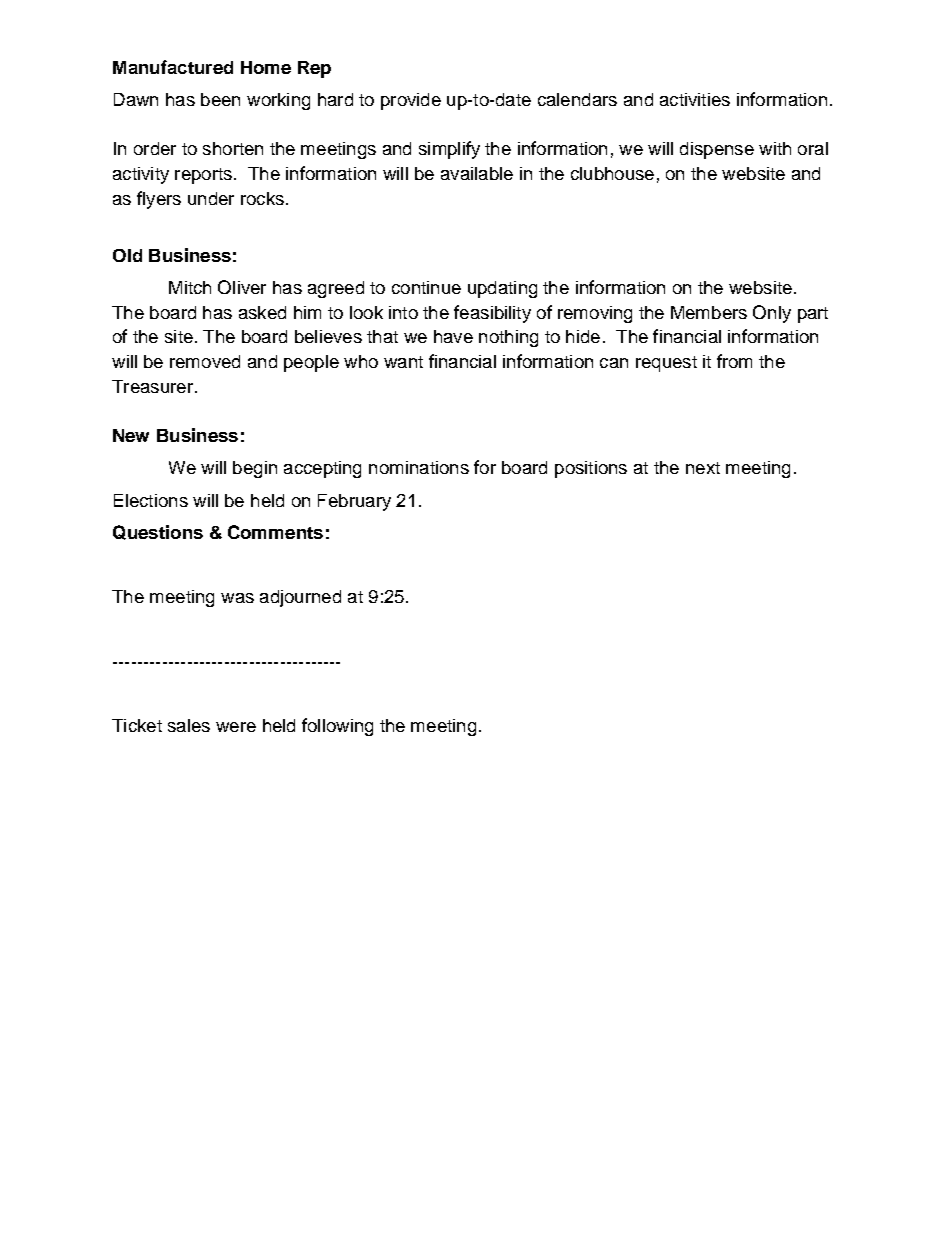 The image size is (952, 1233). Describe the element at coordinates (220, 99) in the screenshot. I see `been` at that location.
